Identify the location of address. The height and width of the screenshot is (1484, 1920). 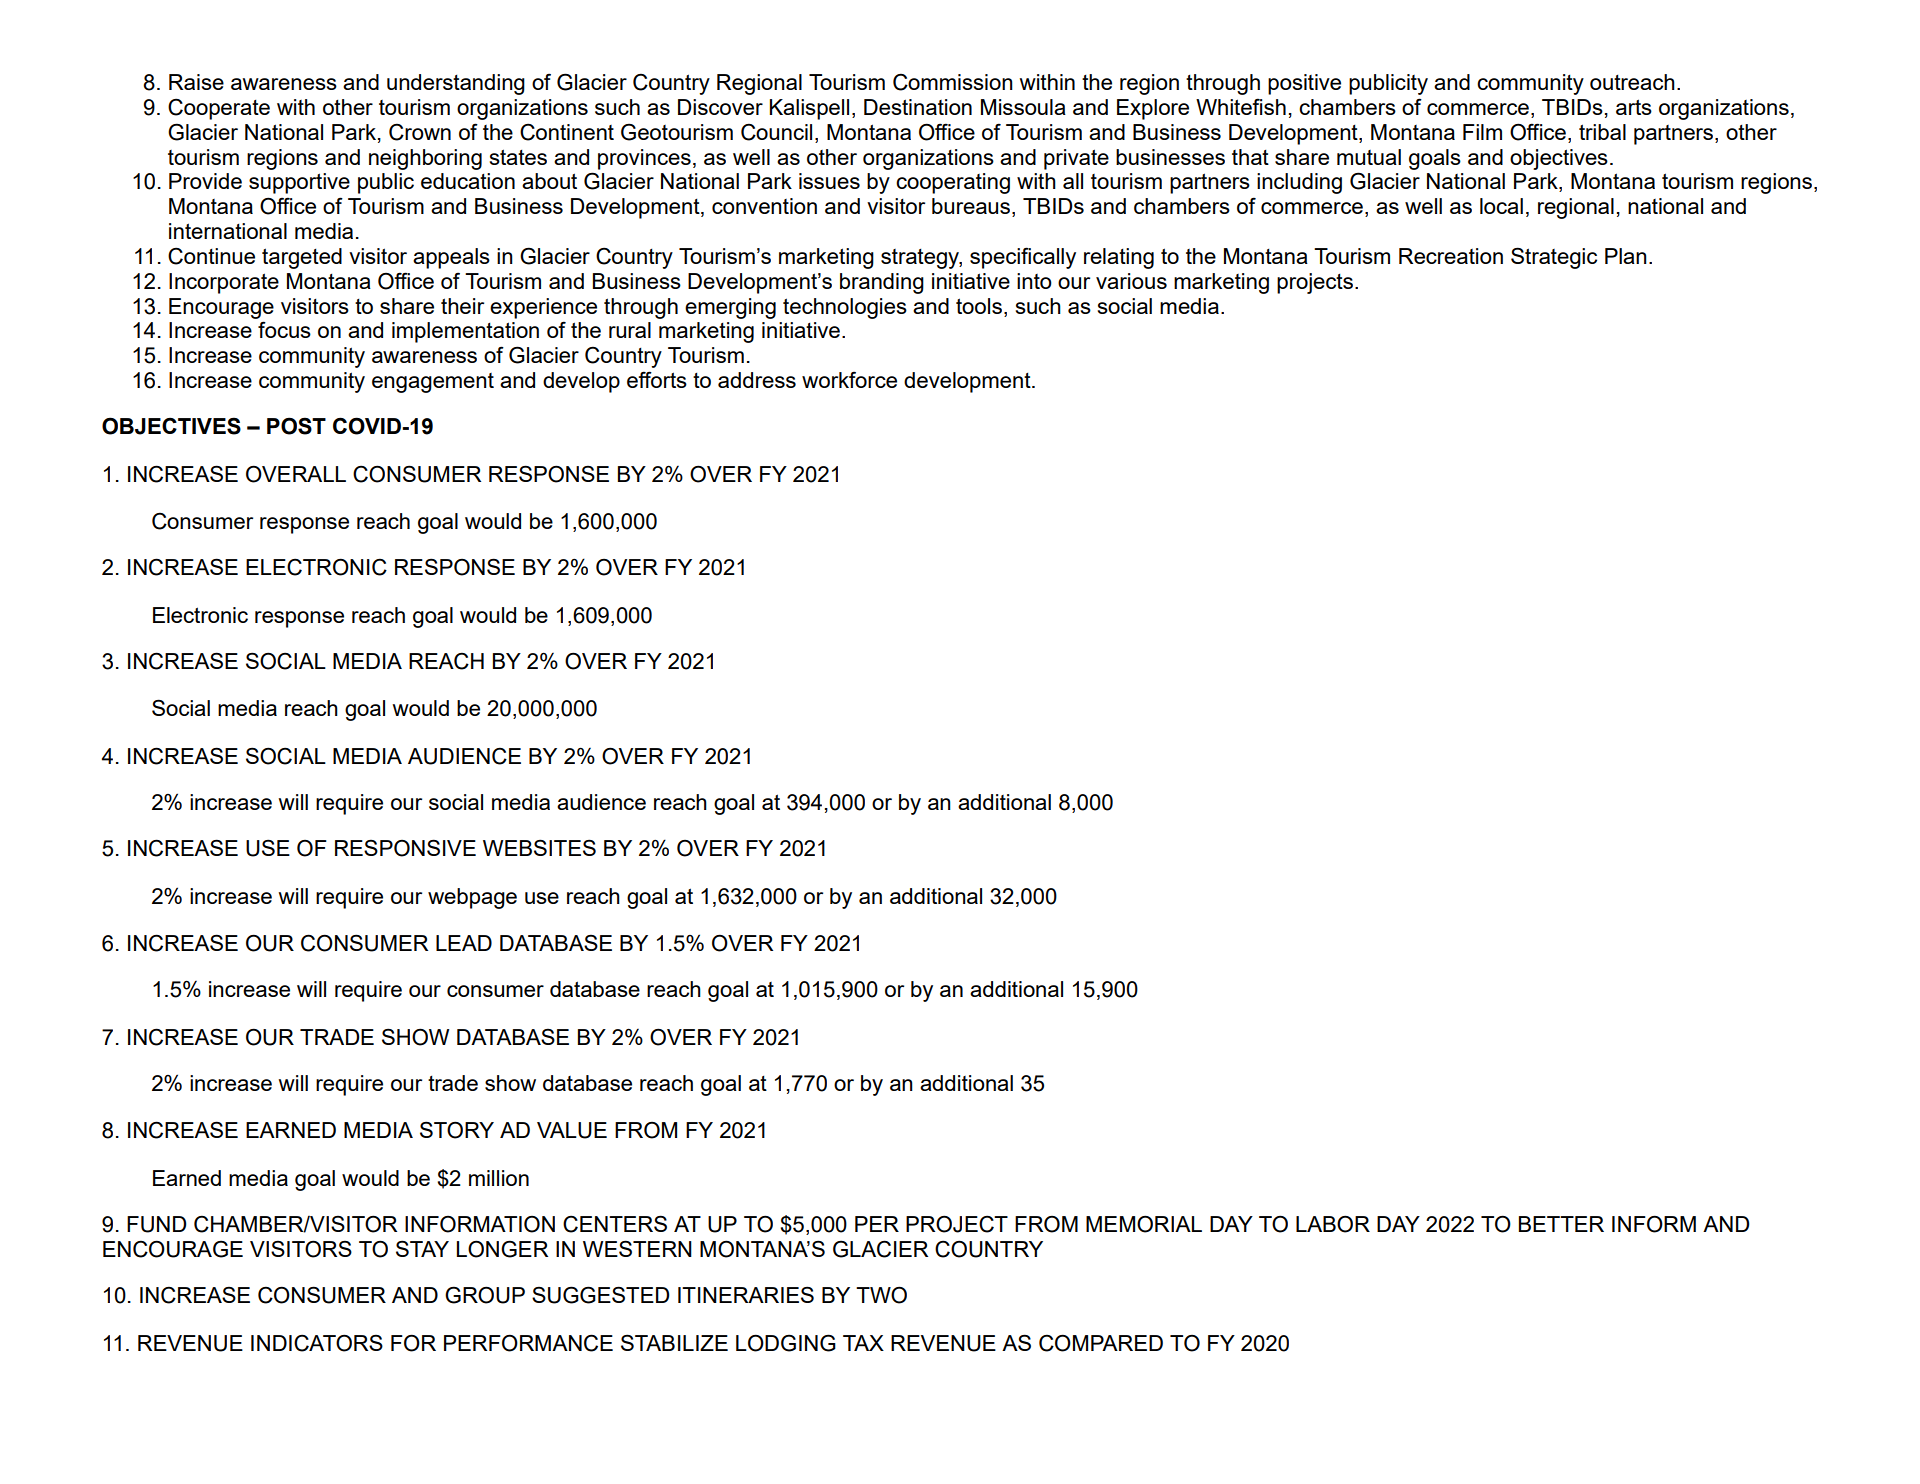
(757, 380).
